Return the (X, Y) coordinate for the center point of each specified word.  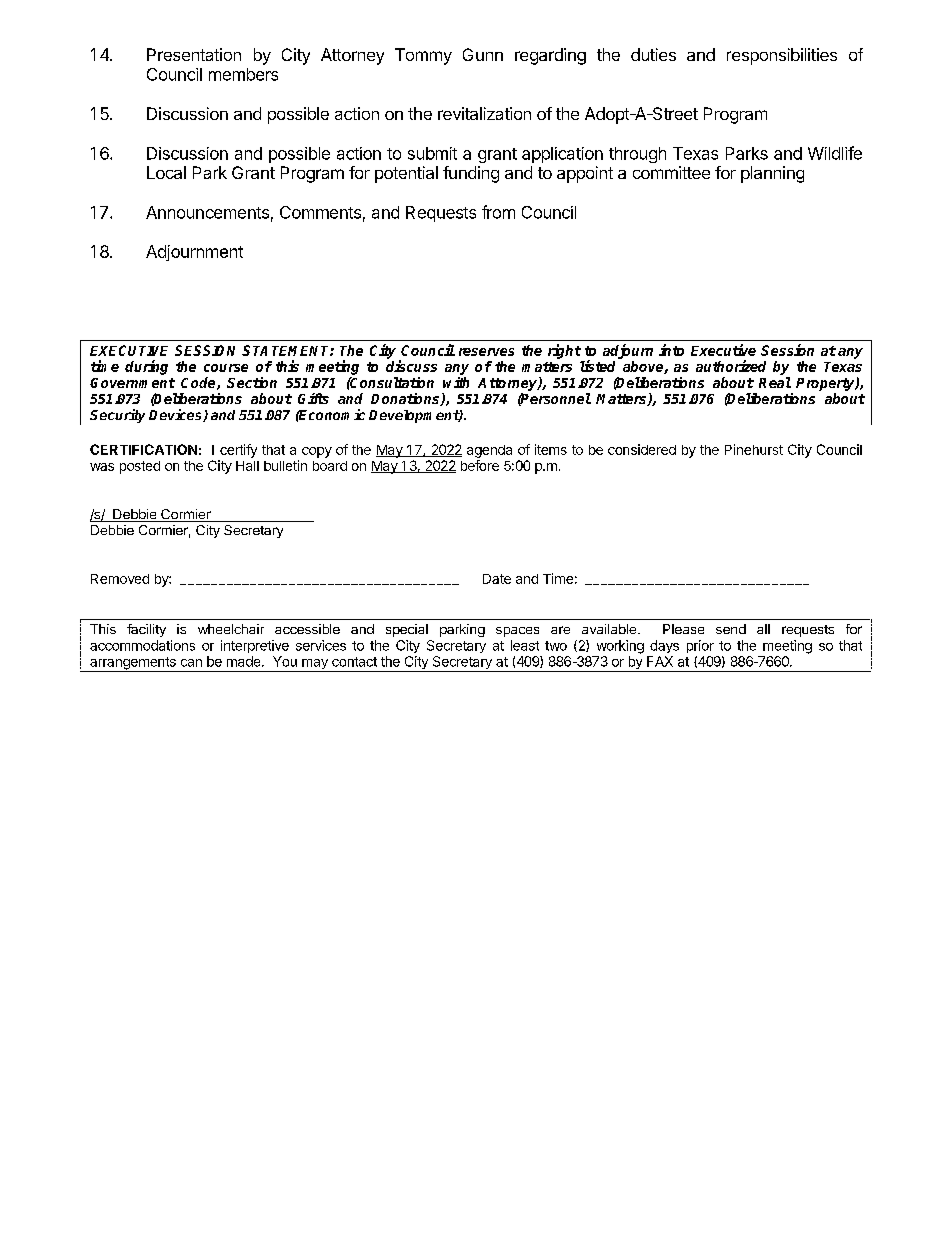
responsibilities (782, 56)
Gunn (483, 54)
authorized (731, 366)
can (191, 663)
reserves (486, 352)
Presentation (194, 54)
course (226, 368)
